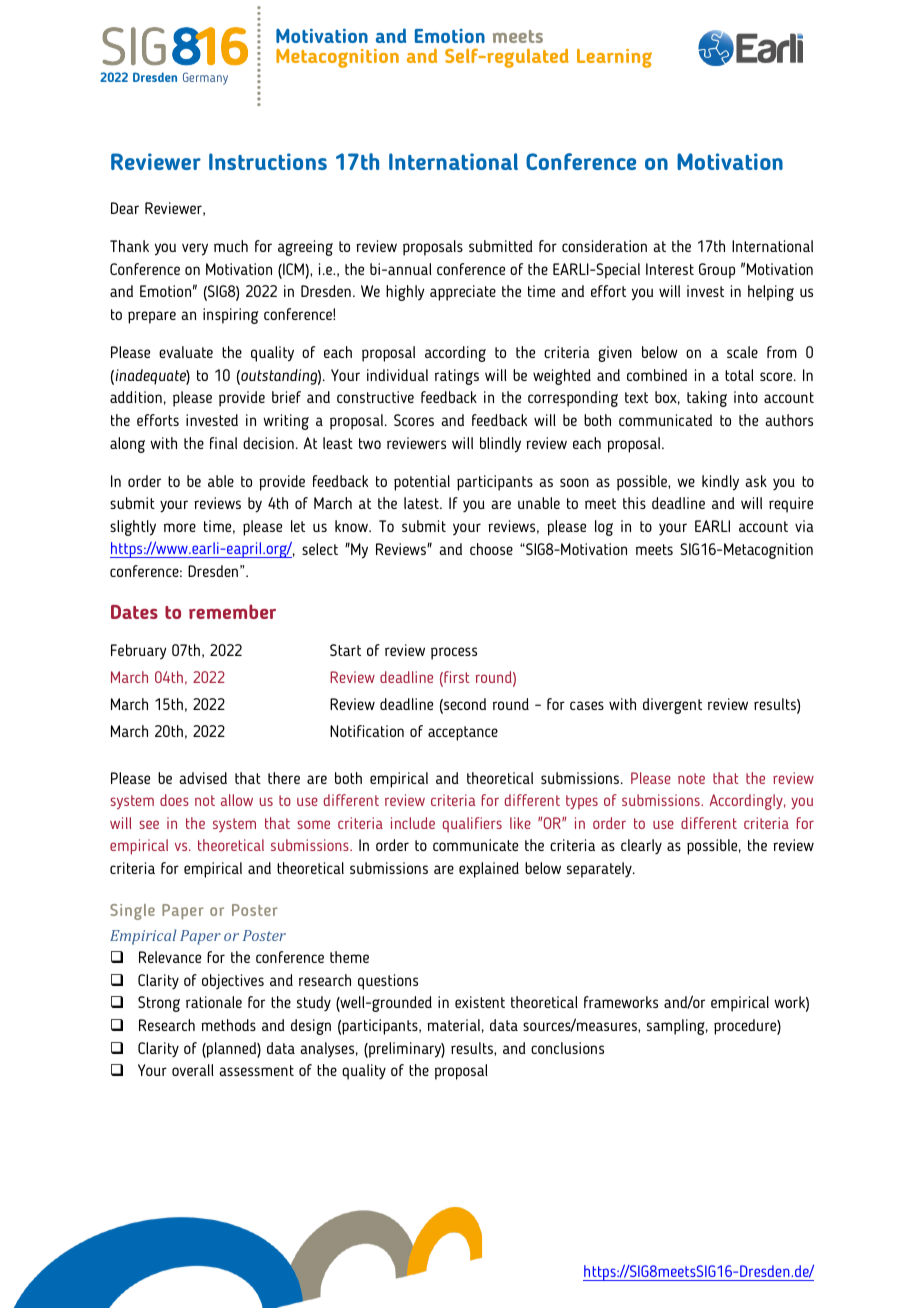 The image size is (924, 1308). I want to click on consideration, so click(604, 246).
